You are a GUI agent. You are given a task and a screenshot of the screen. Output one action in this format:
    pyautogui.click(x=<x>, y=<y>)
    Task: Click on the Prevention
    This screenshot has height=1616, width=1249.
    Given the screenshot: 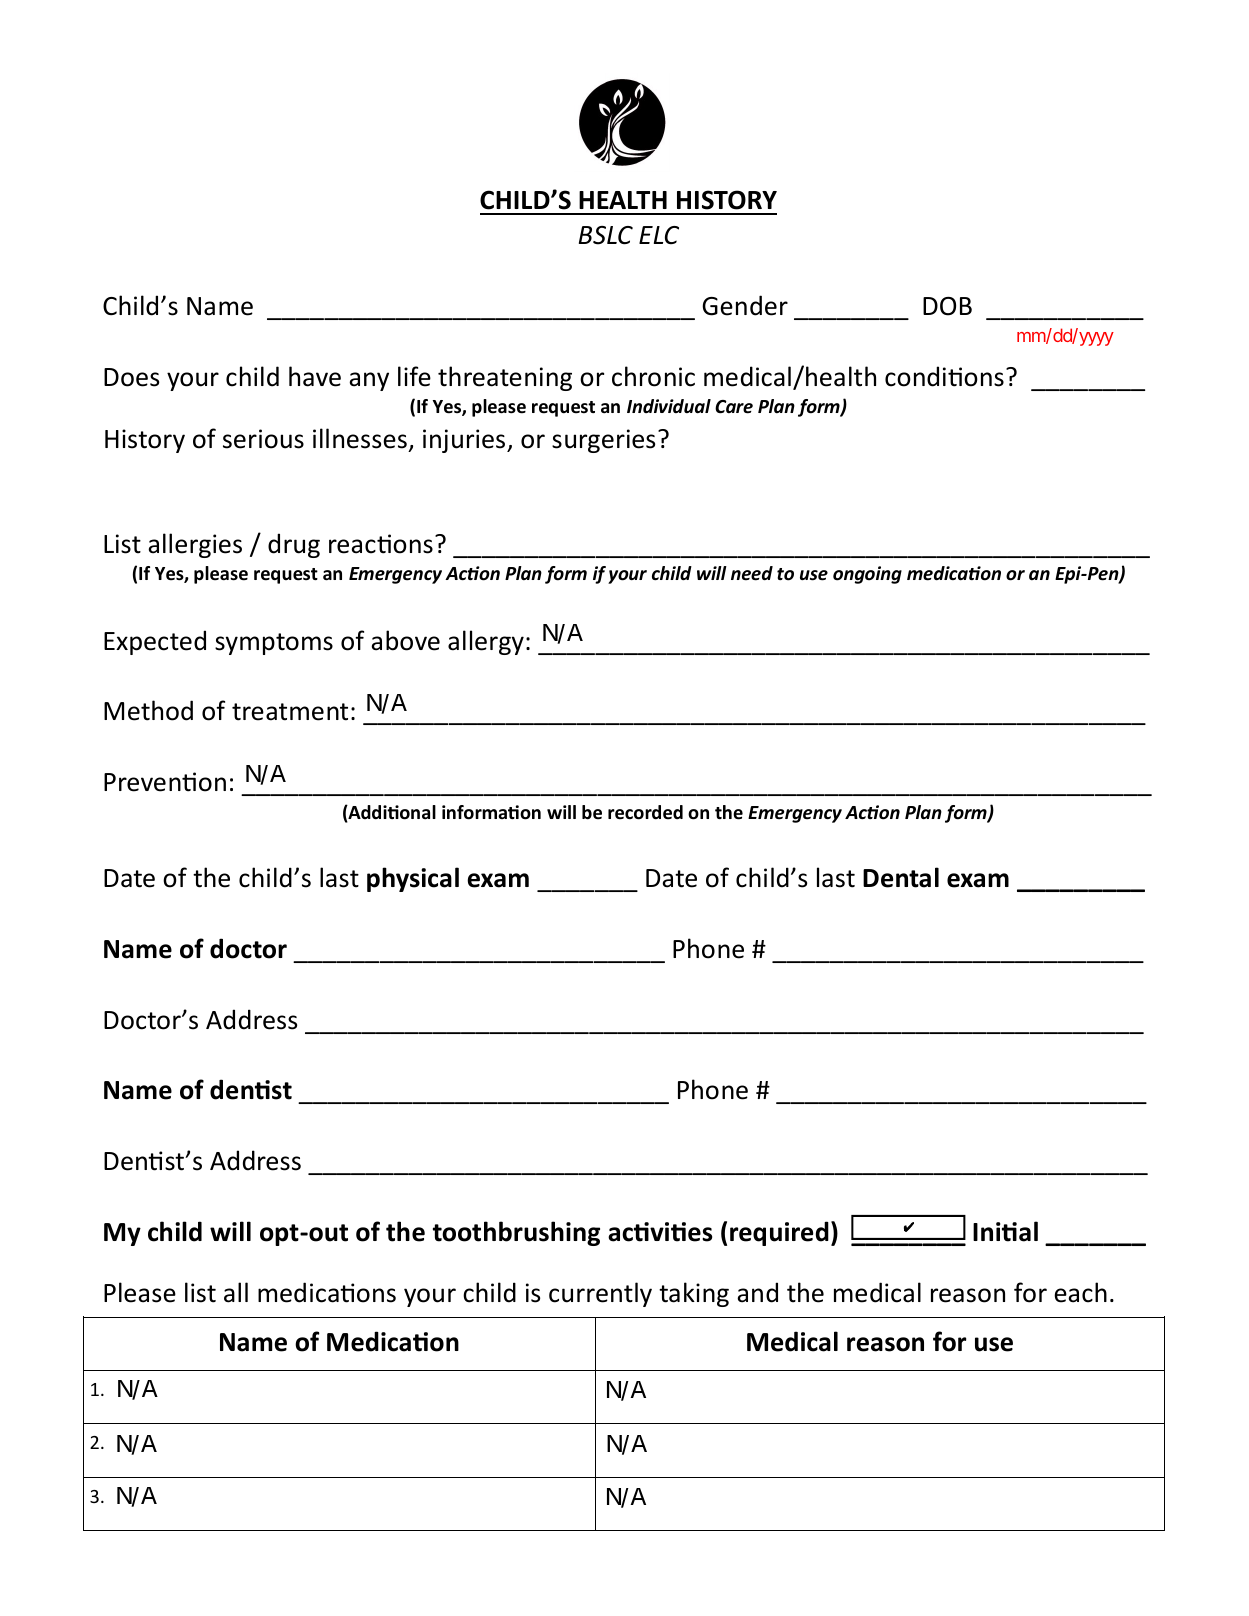 What is the action you would take?
    pyautogui.click(x=165, y=782)
